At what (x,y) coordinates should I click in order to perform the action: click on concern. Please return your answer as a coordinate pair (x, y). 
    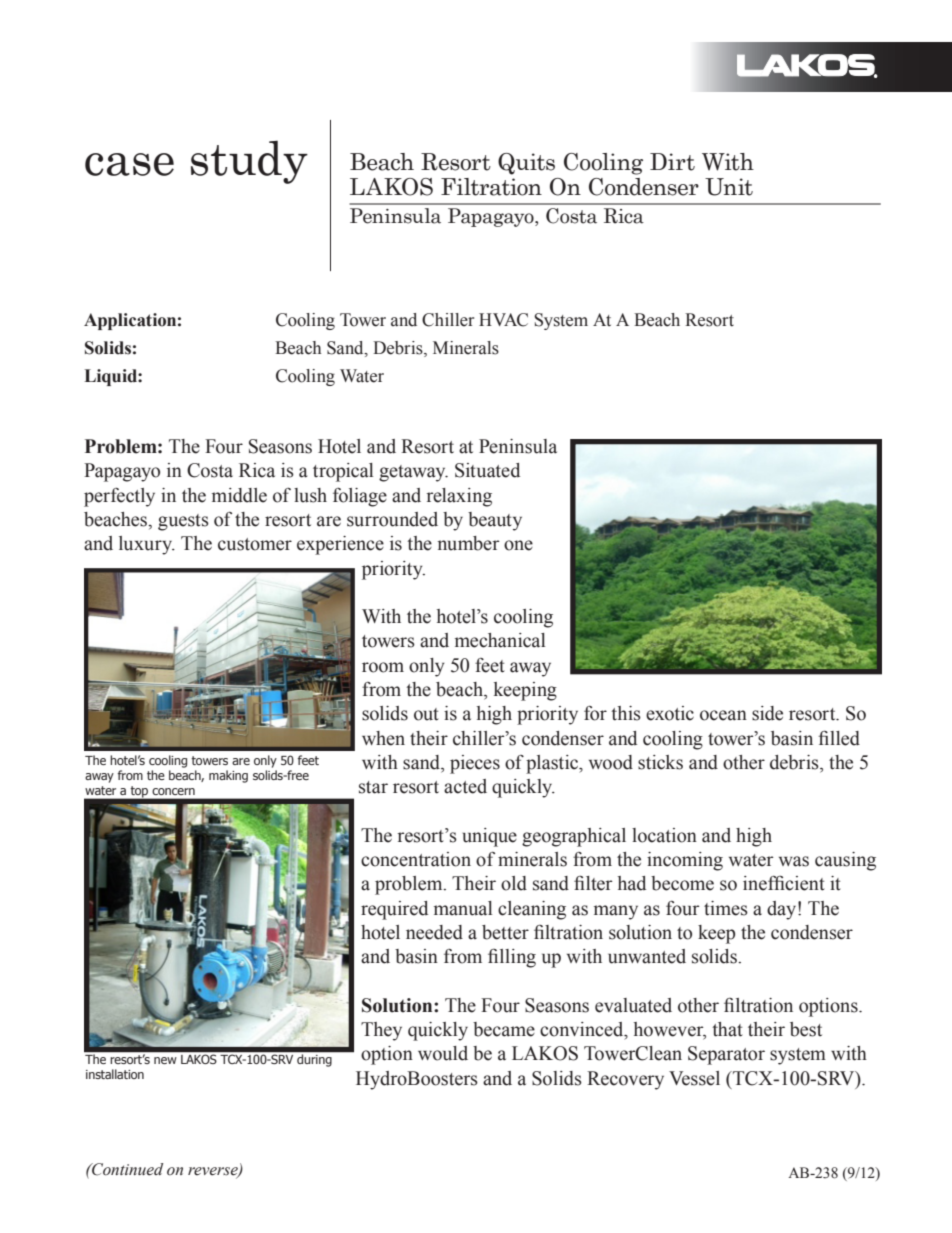
    Looking at the image, I should click on (174, 791).
